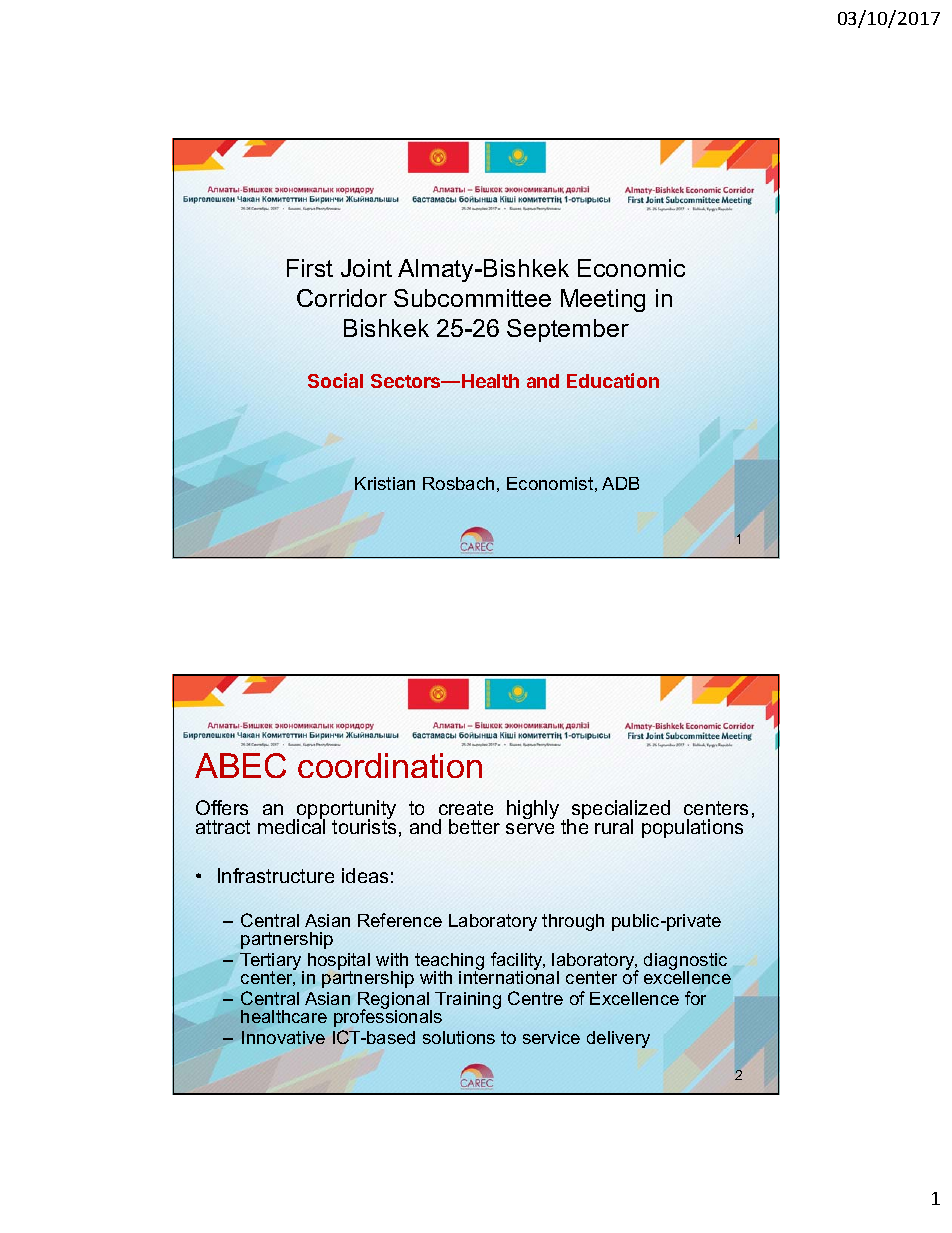 The image size is (952, 1233). Describe the element at coordinates (466, 808) in the page. I see `create` at that location.
